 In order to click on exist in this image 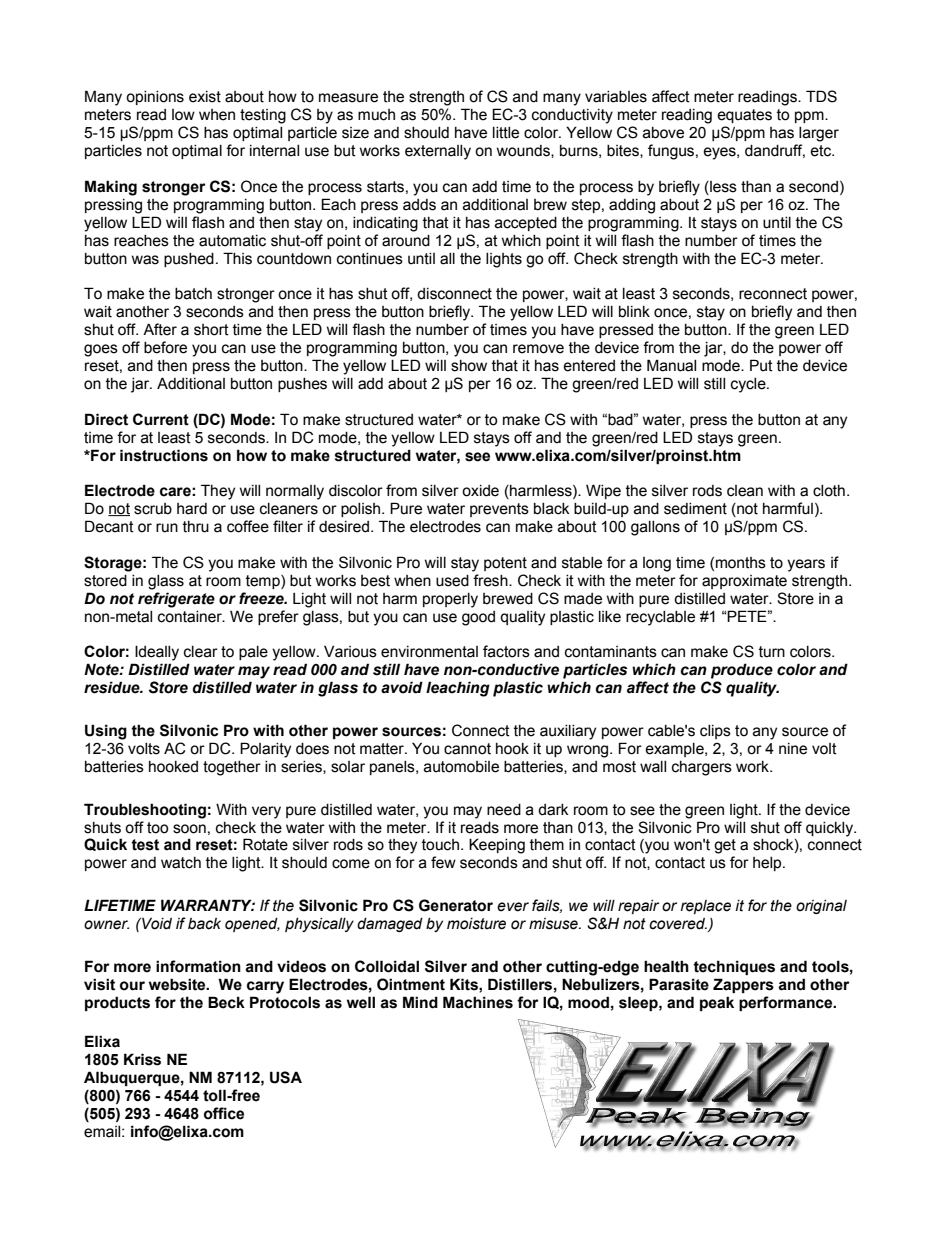, I will do `click(205, 97)`.
